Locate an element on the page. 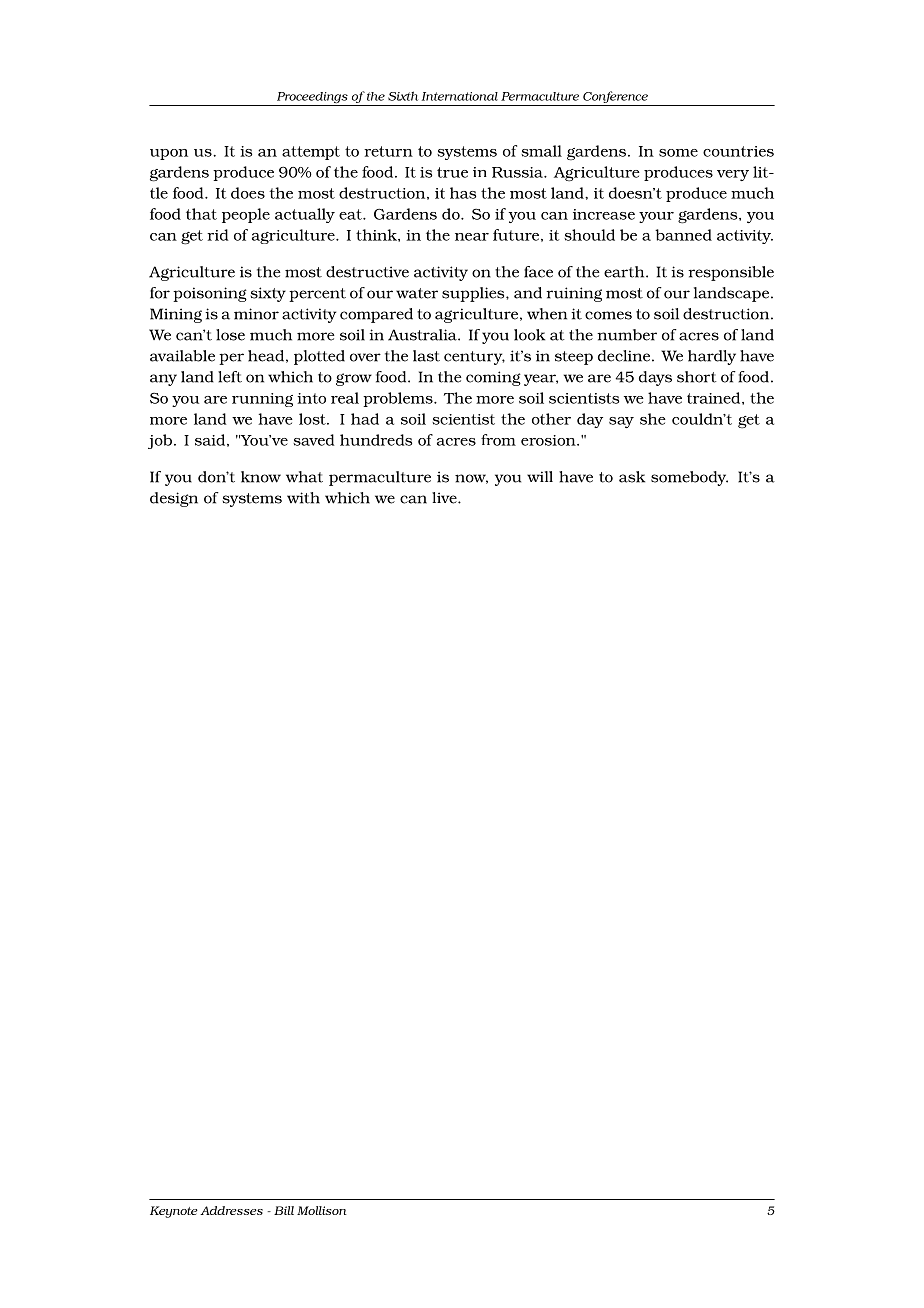 This image has width=924, height=1308. know is located at coordinates (261, 477).
